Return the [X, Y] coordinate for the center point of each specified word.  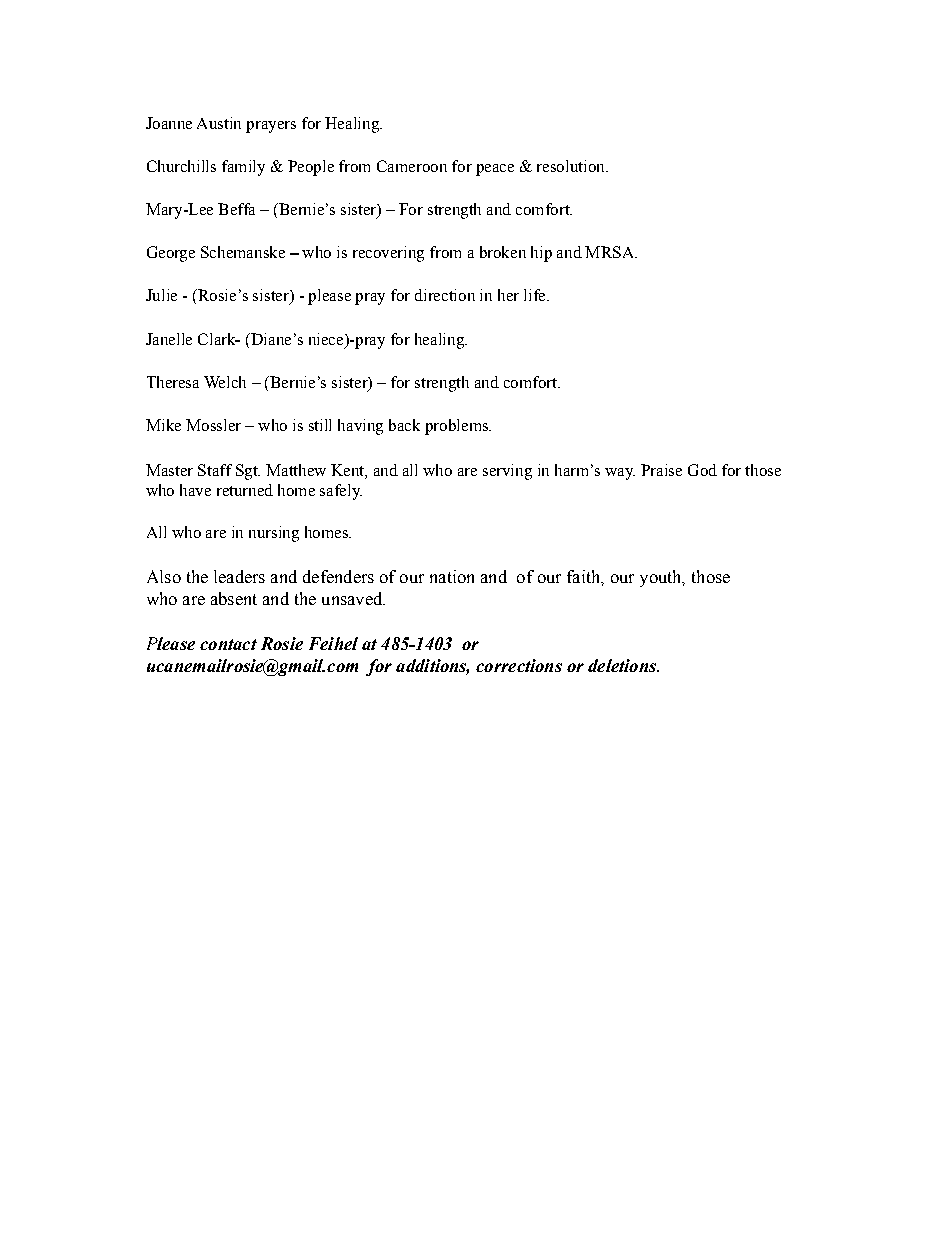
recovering [388, 254]
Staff [215, 470]
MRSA [610, 252]
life [536, 295]
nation [452, 576]
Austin [219, 123]
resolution [572, 166]
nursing [274, 534]
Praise [661, 470]
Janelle [169, 339]
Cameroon [412, 166]
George [171, 254]
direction [445, 295]
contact [228, 644]
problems [457, 427]
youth [662, 578]
